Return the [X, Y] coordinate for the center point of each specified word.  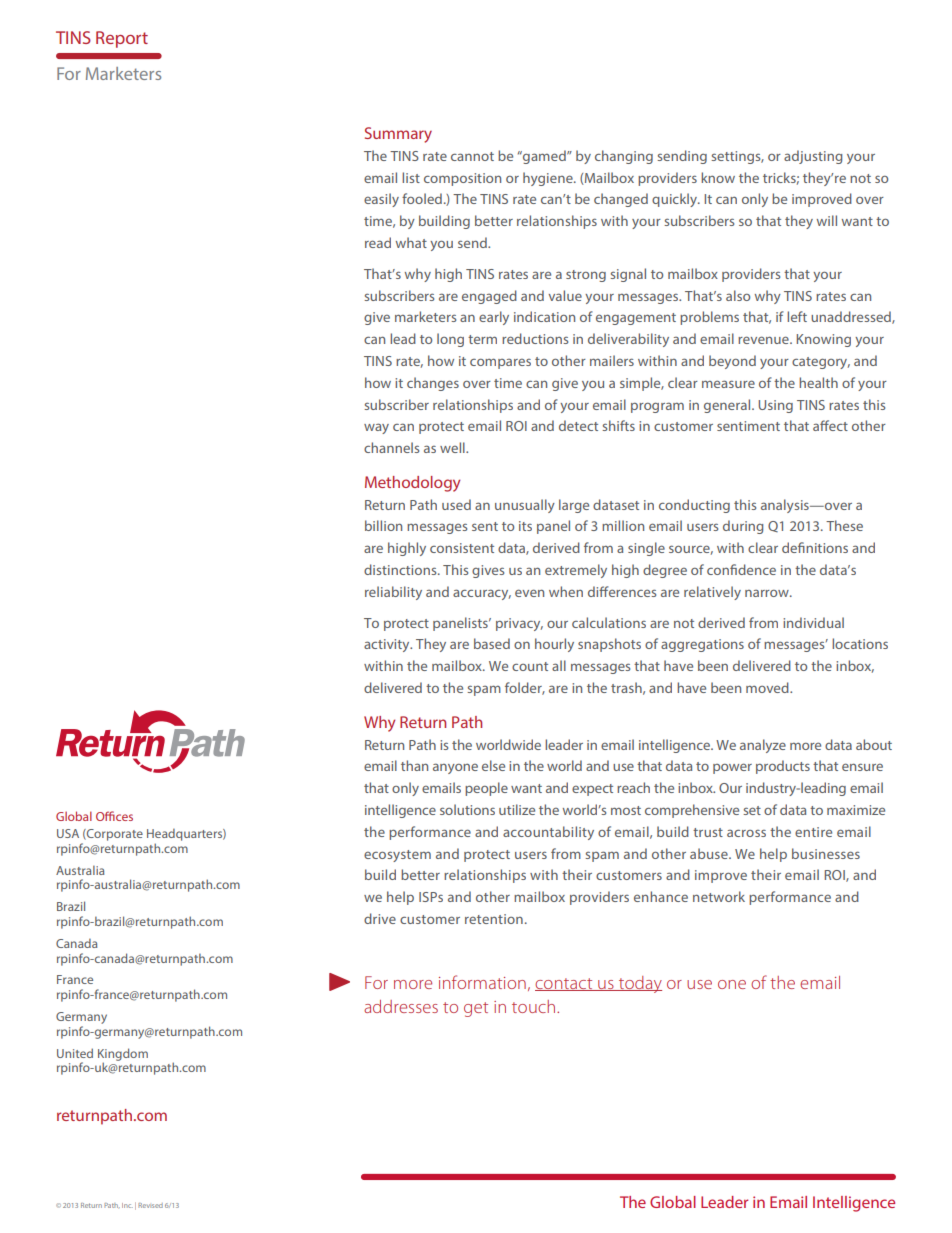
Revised [150, 1205]
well [453, 447]
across [746, 833]
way [376, 428]
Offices [114, 816]
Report [122, 39]
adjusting [813, 157]
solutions [467, 809]
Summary [398, 135]
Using [775, 406]
